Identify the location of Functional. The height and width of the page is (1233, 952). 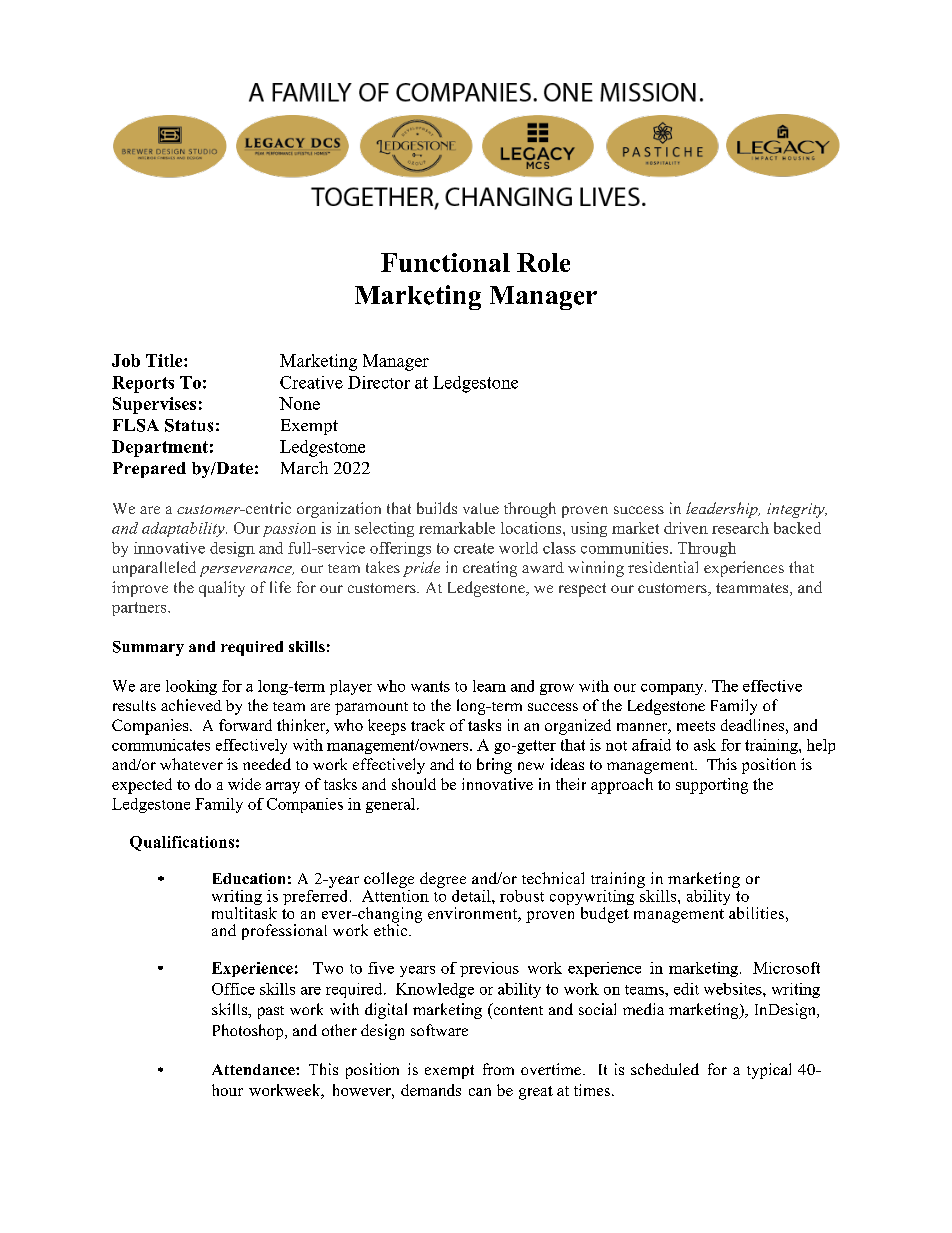
(445, 262).
